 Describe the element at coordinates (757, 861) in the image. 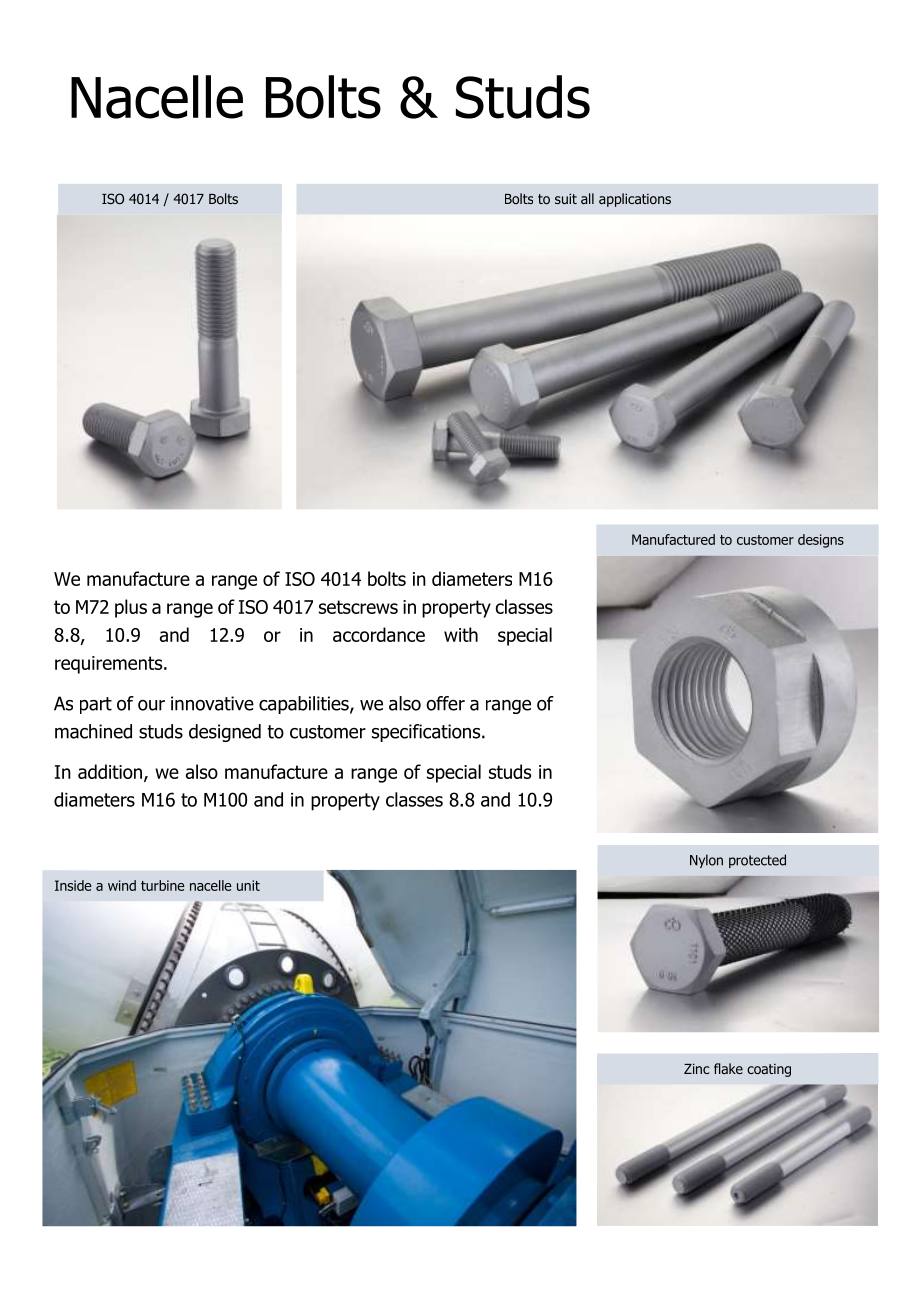

I see `protected` at that location.
